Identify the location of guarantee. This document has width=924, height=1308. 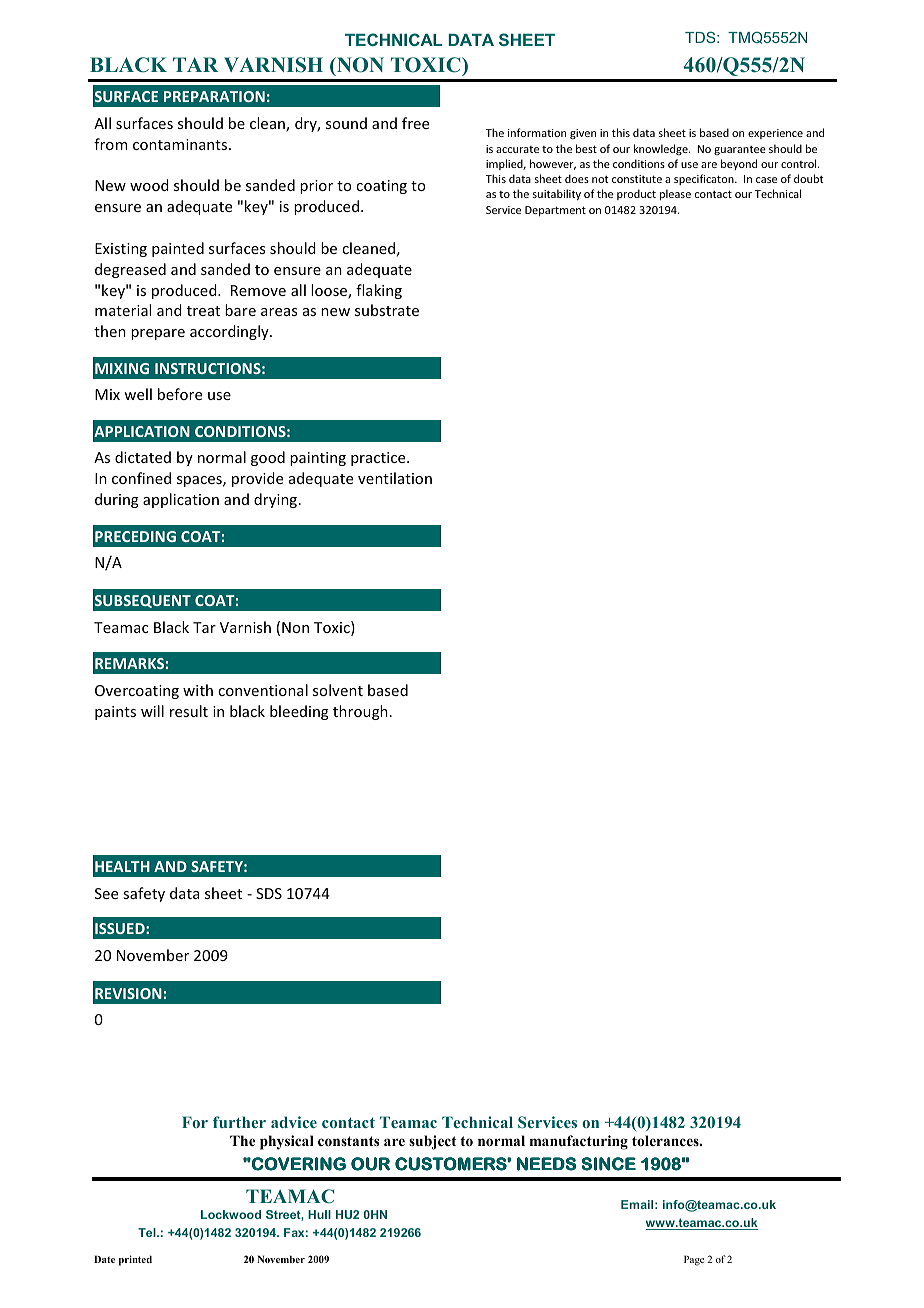
(740, 150).
